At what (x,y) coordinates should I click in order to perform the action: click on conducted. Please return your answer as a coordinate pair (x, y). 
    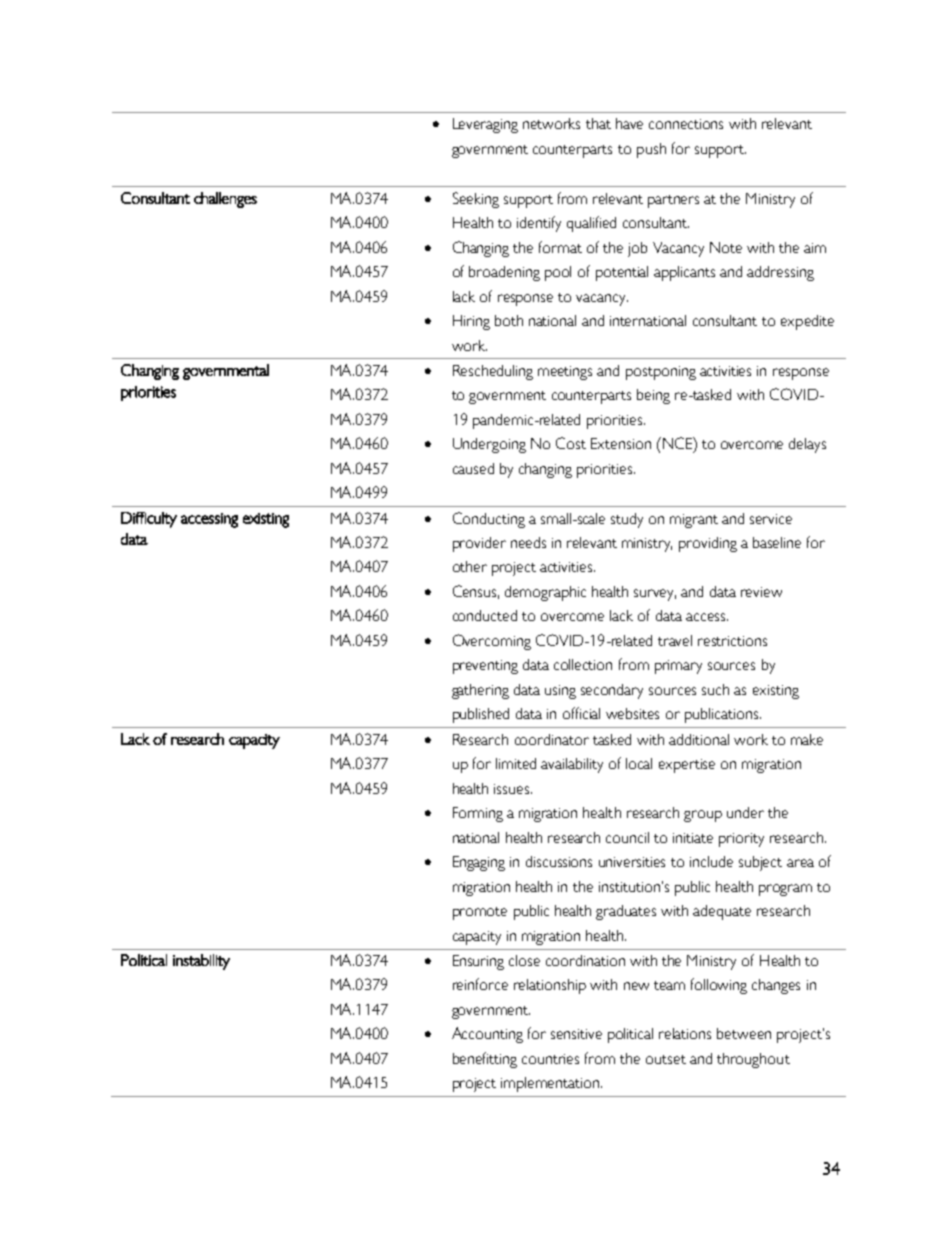
    Looking at the image, I should click on (485, 615).
